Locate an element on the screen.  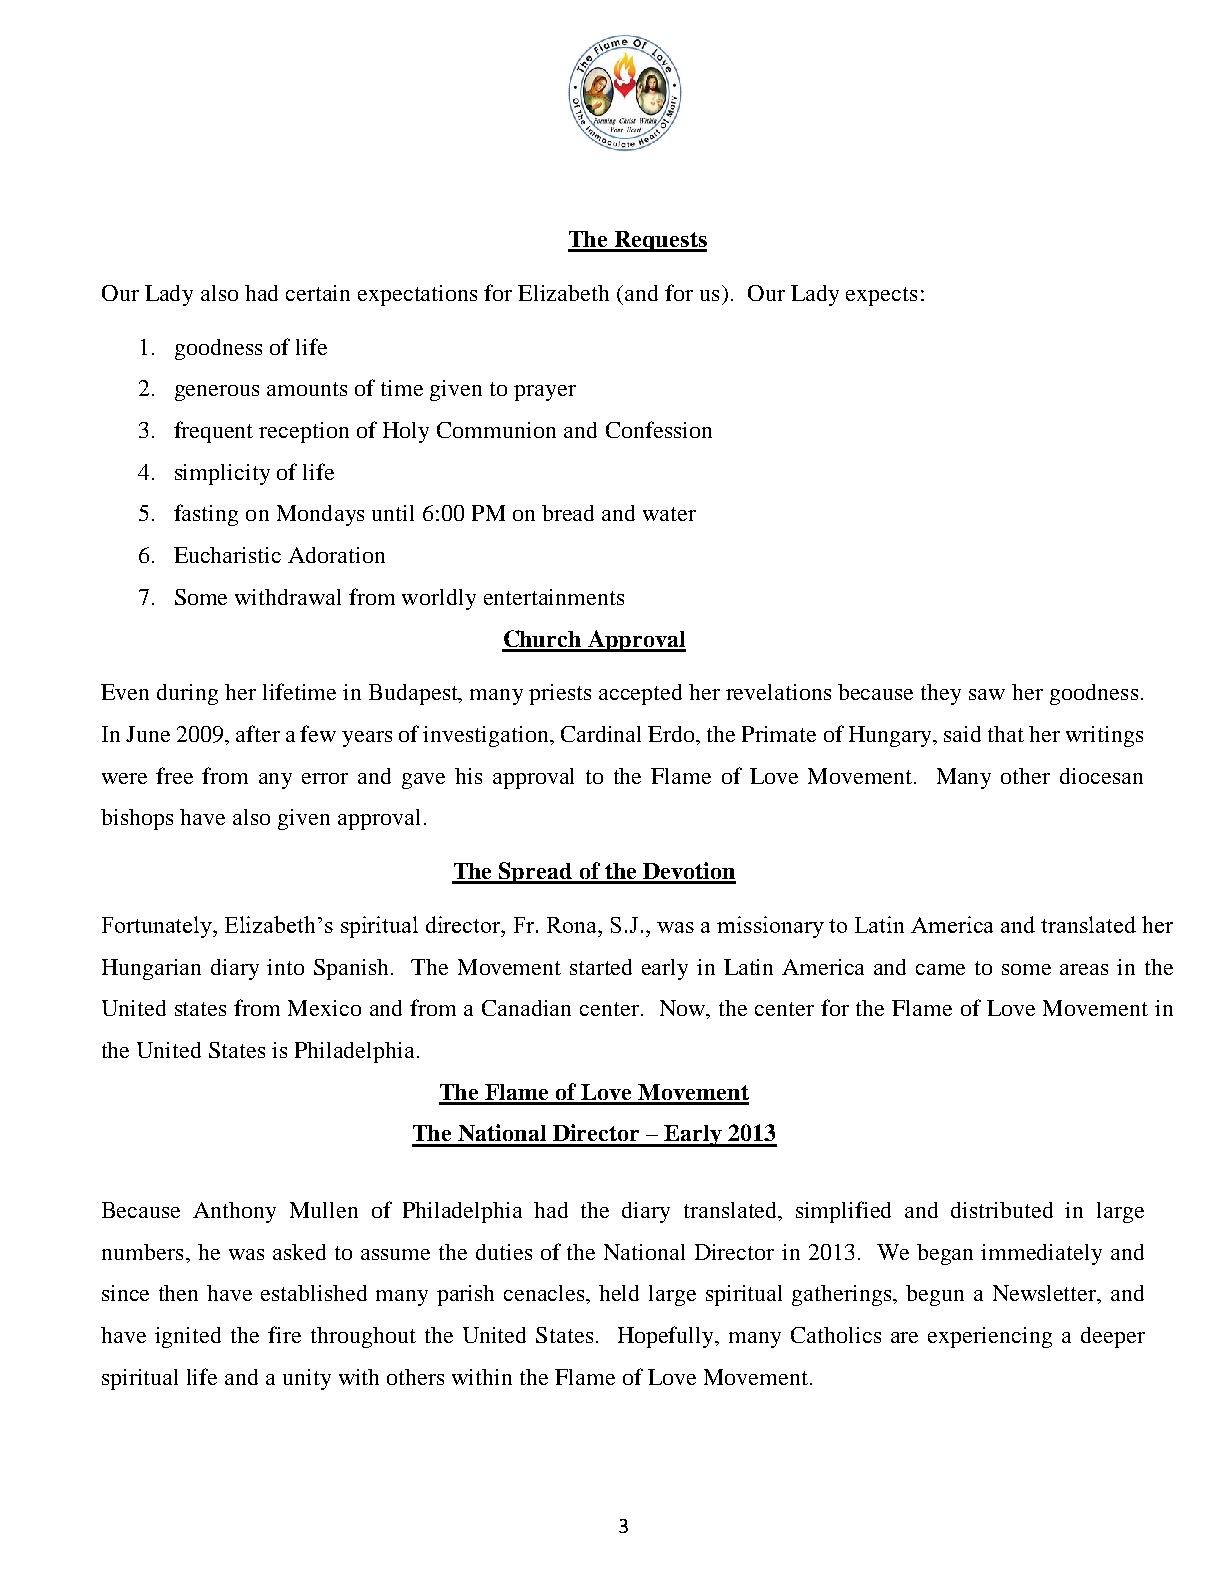
certain is located at coordinates (318, 293).
